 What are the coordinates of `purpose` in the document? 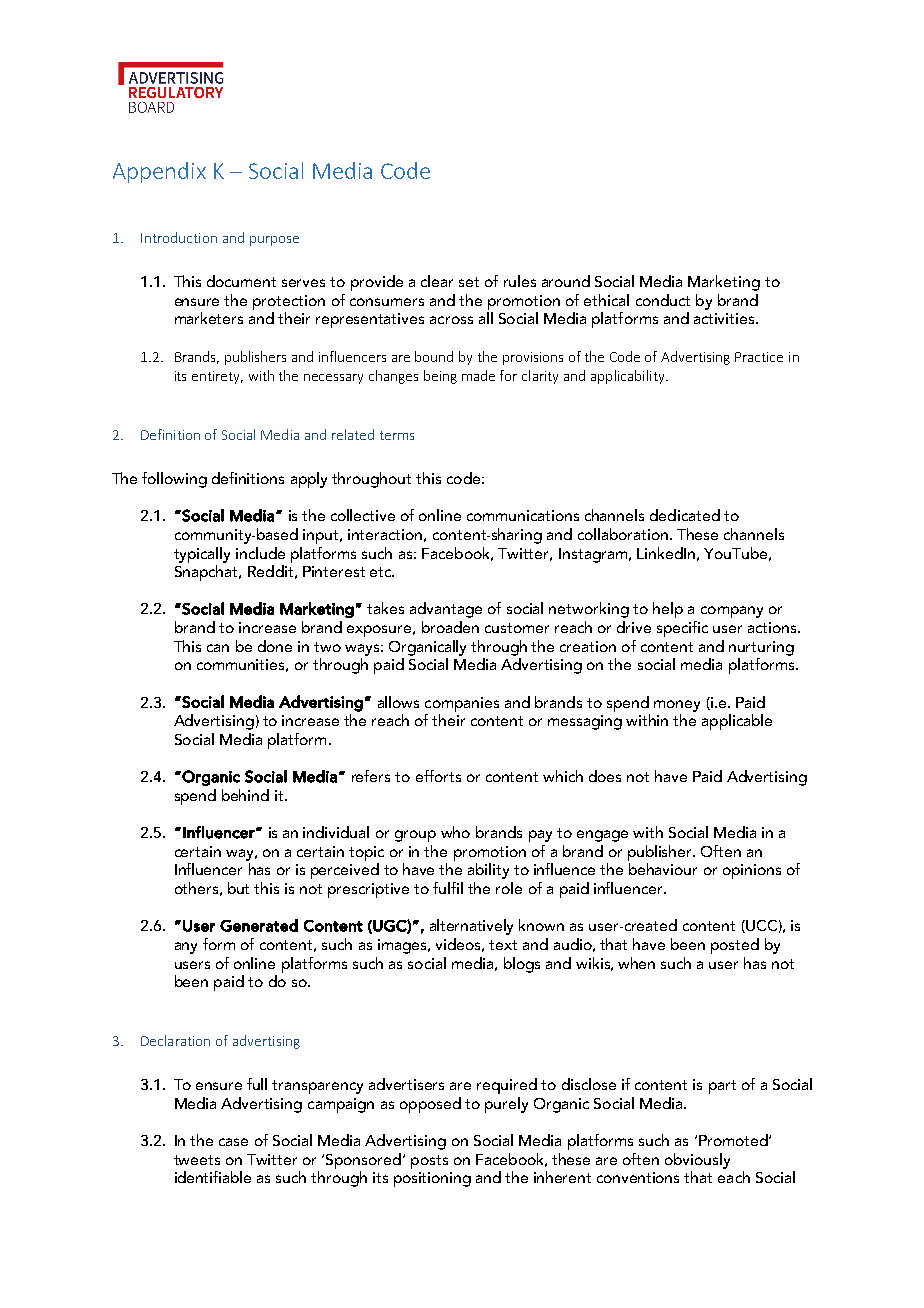 It's located at (274, 241).
